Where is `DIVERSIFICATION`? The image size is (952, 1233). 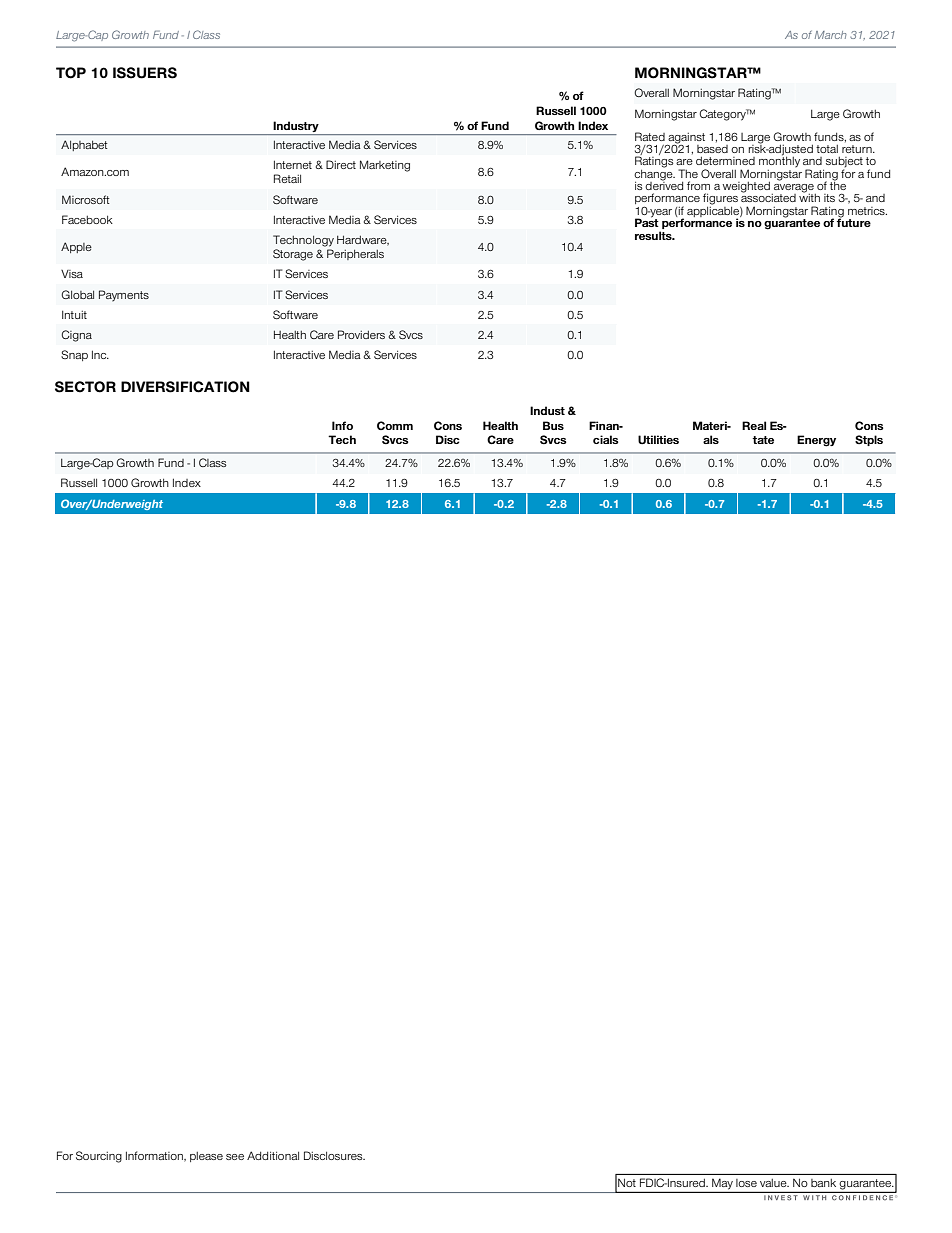 DIVERSIFICATION is located at coordinates (185, 387).
